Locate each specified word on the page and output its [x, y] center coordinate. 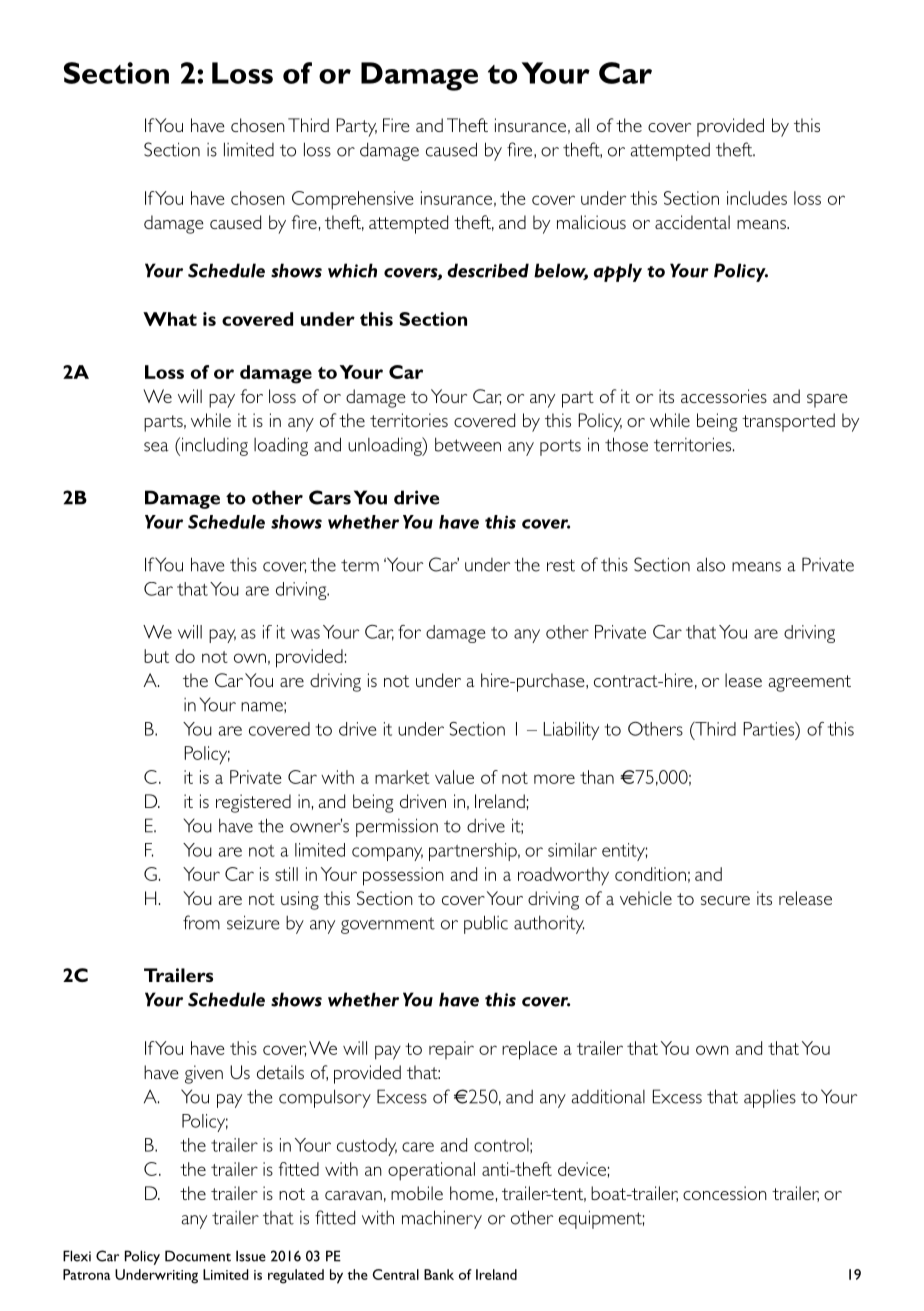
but [156, 656]
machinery [442, 1219]
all [582, 125]
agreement [810, 683]
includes [757, 198]
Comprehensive [353, 200]
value [454, 777]
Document [198, 1256]
